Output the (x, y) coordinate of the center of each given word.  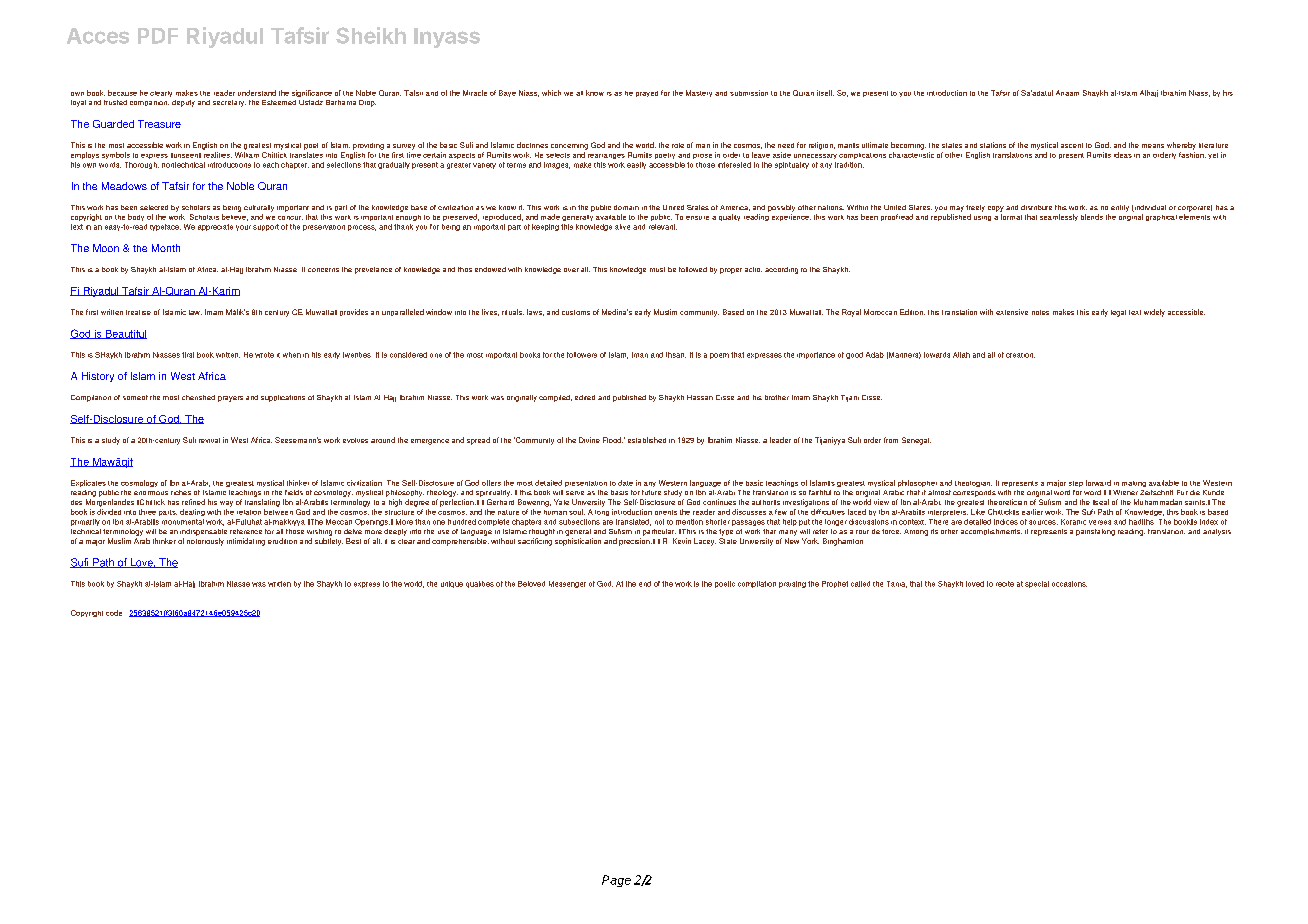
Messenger (567, 584)
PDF (158, 36)
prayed (647, 94)
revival (209, 440)
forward (1098, 483)
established (647, 440)
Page (616, 881)
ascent (1072, 145)
